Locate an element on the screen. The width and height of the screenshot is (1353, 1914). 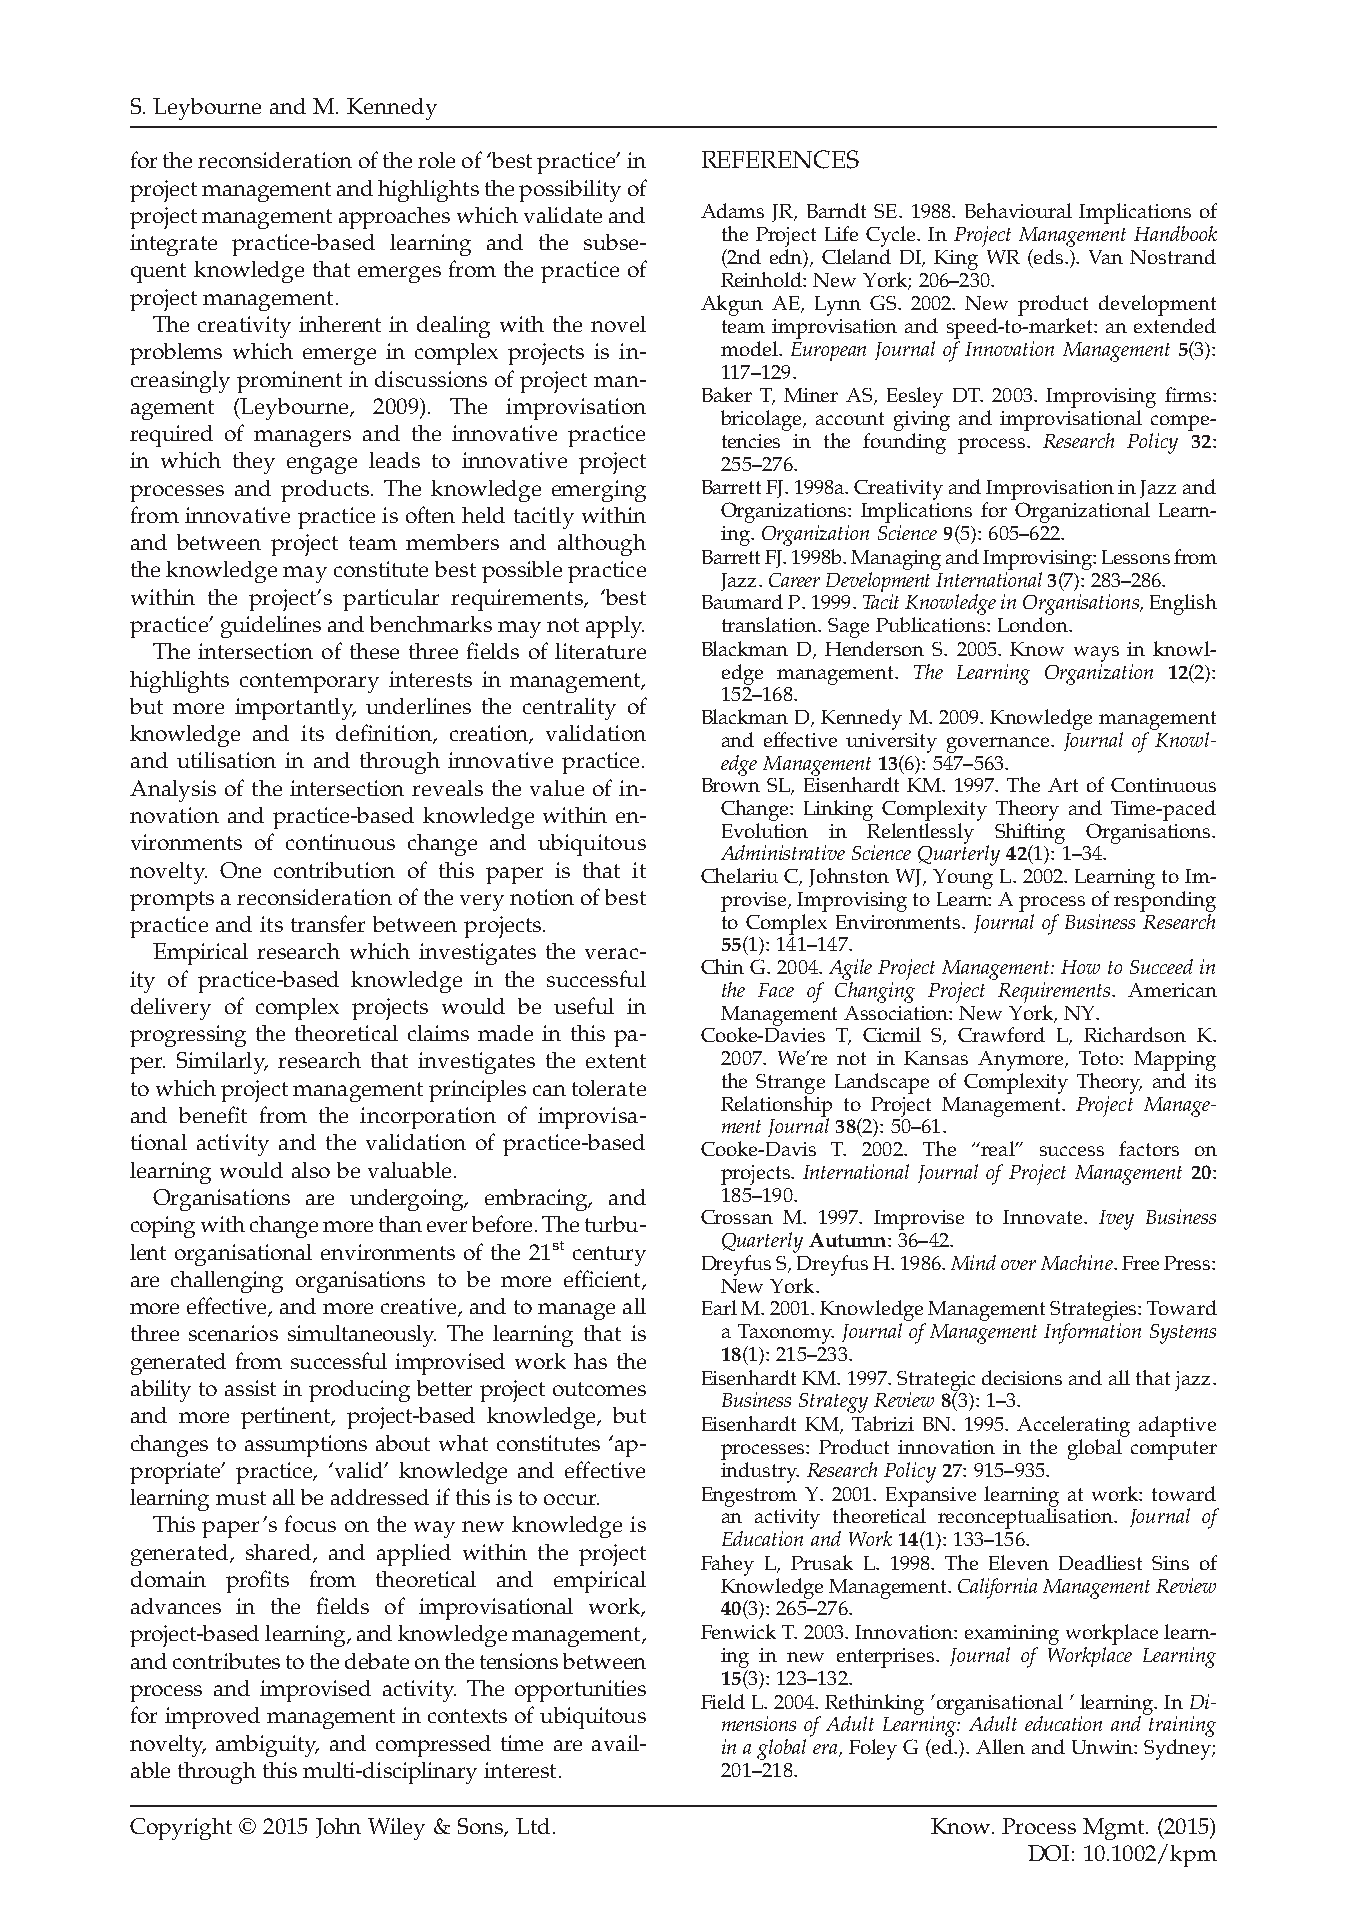
real is located at coordinates (998, 1148).
